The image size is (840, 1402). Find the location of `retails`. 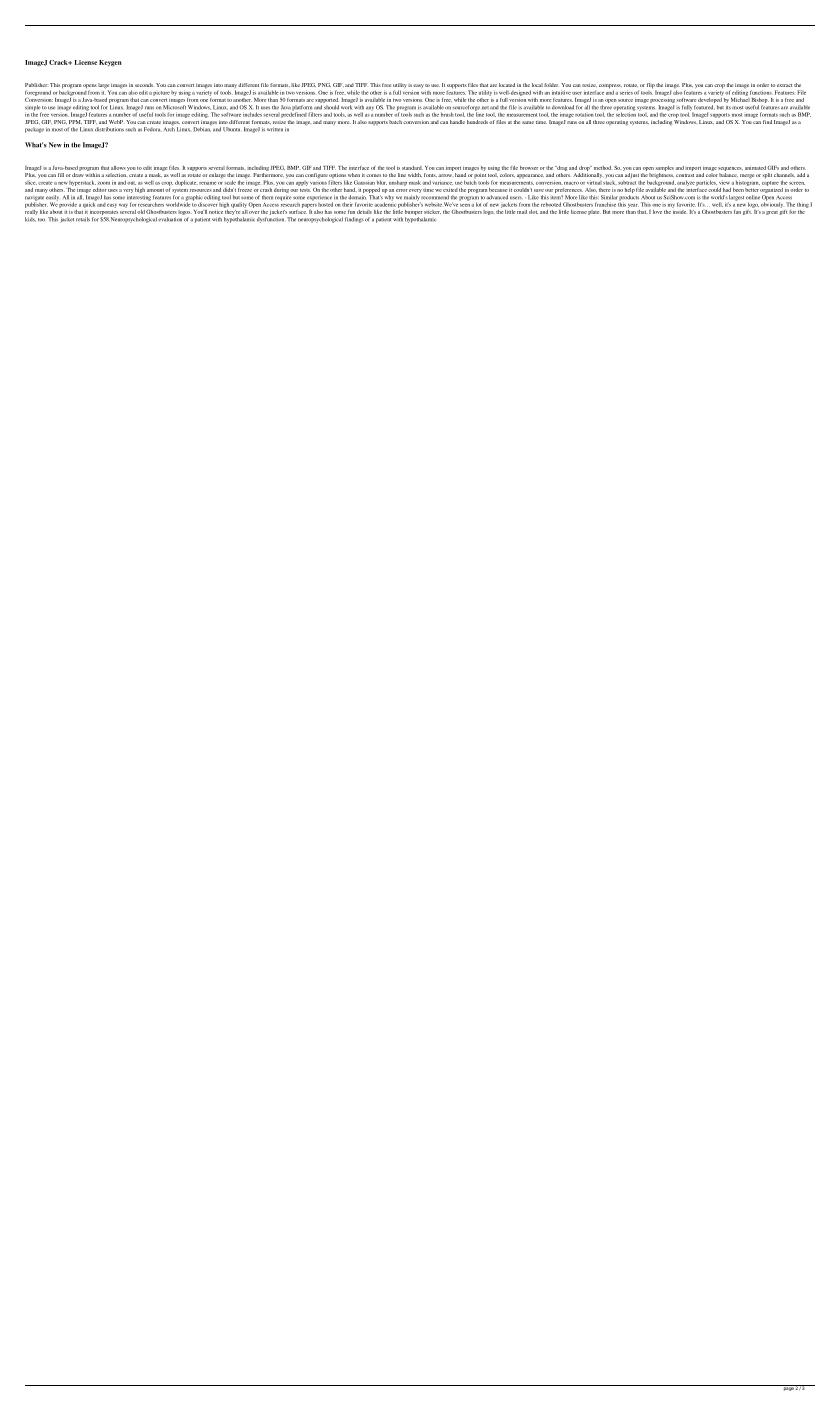

retails is located at coordinates (83, 219).
